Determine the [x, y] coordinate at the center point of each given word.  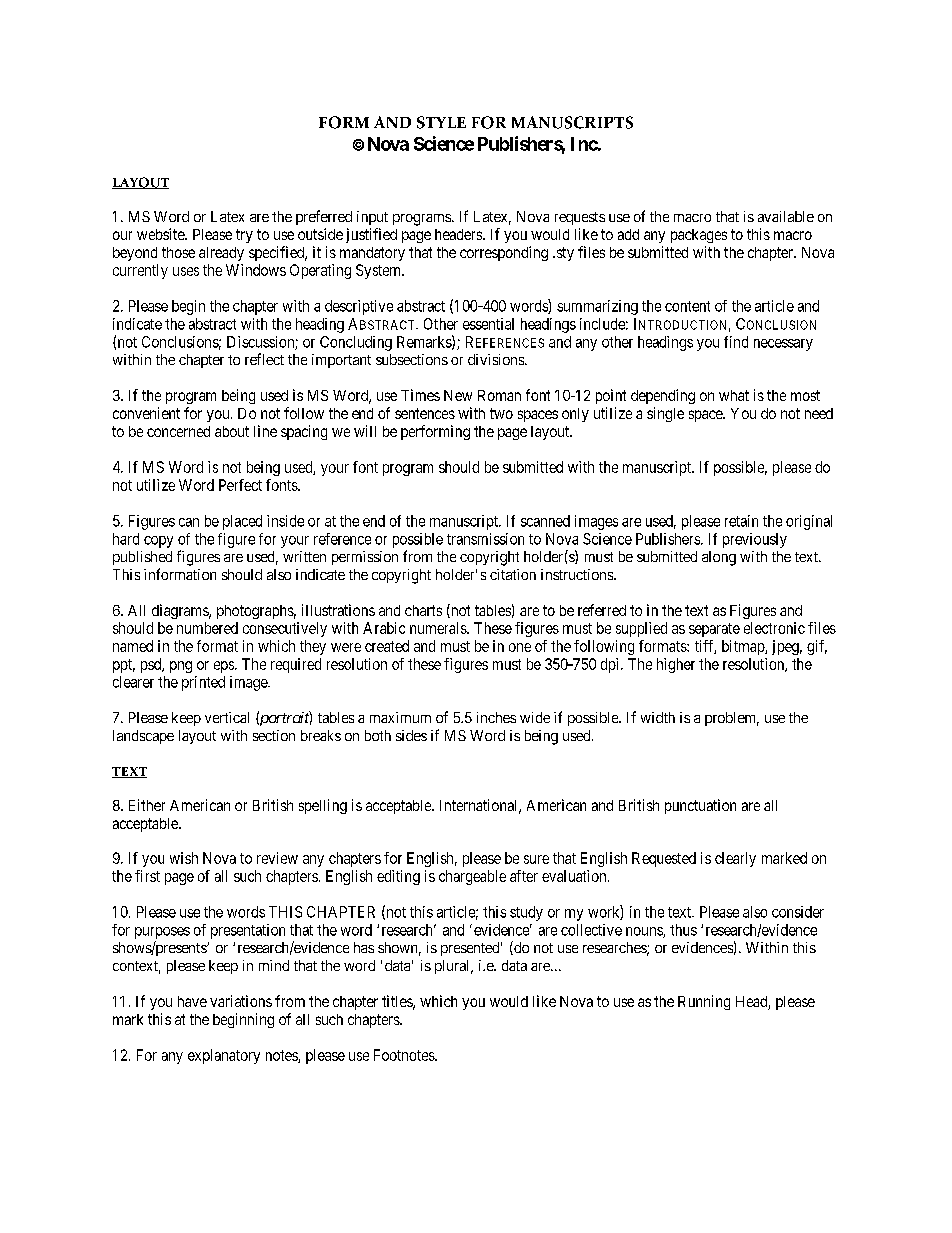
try [244, 236]
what [734, 395]
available [786, 216]
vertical [227, 717]
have [192, 1001]
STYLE [441, 122]
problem [732, 719]
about [232, 431]
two [501, 413]
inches [496, 717]
